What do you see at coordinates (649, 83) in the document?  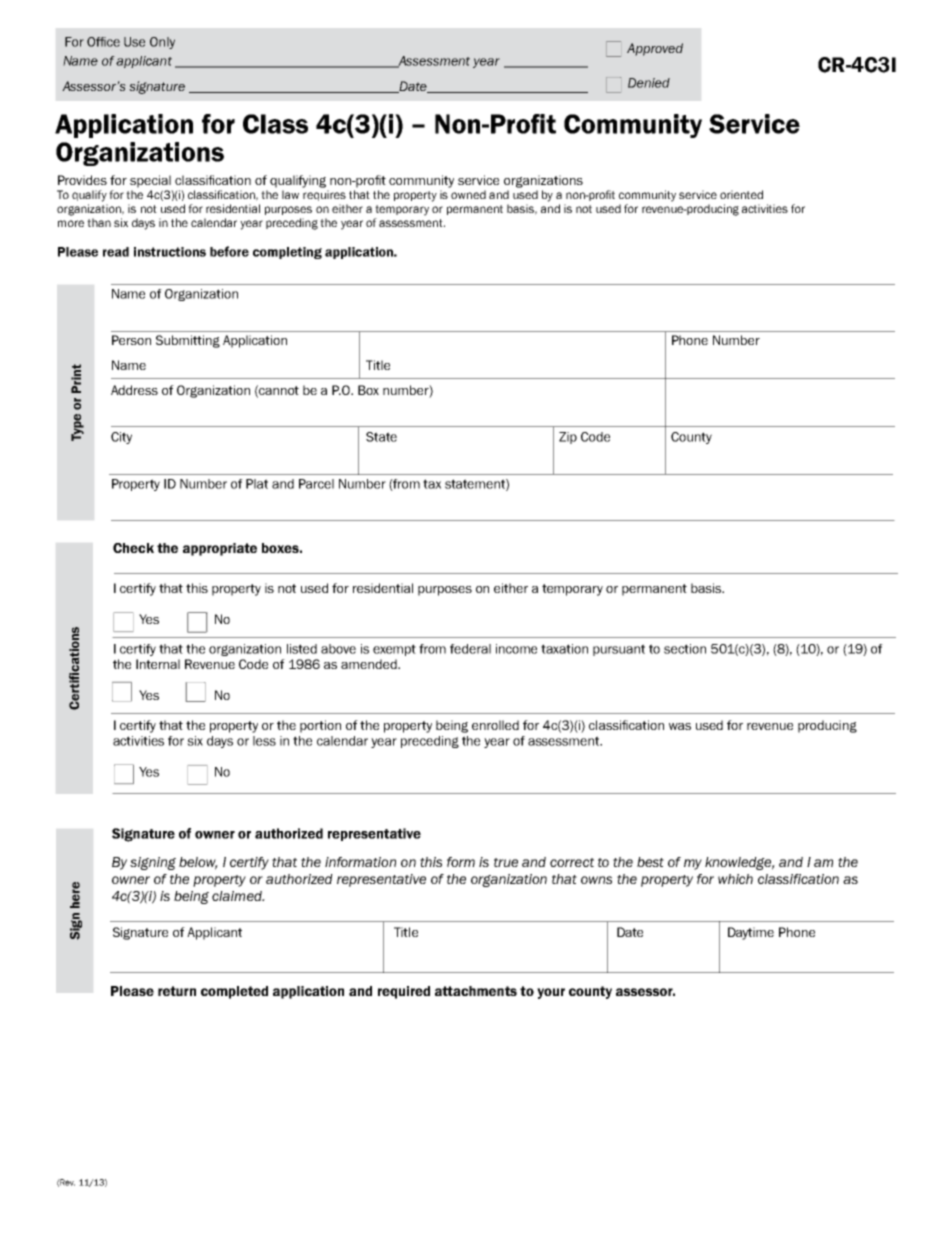 I see `Denied` at bounding box center [649, 83].
